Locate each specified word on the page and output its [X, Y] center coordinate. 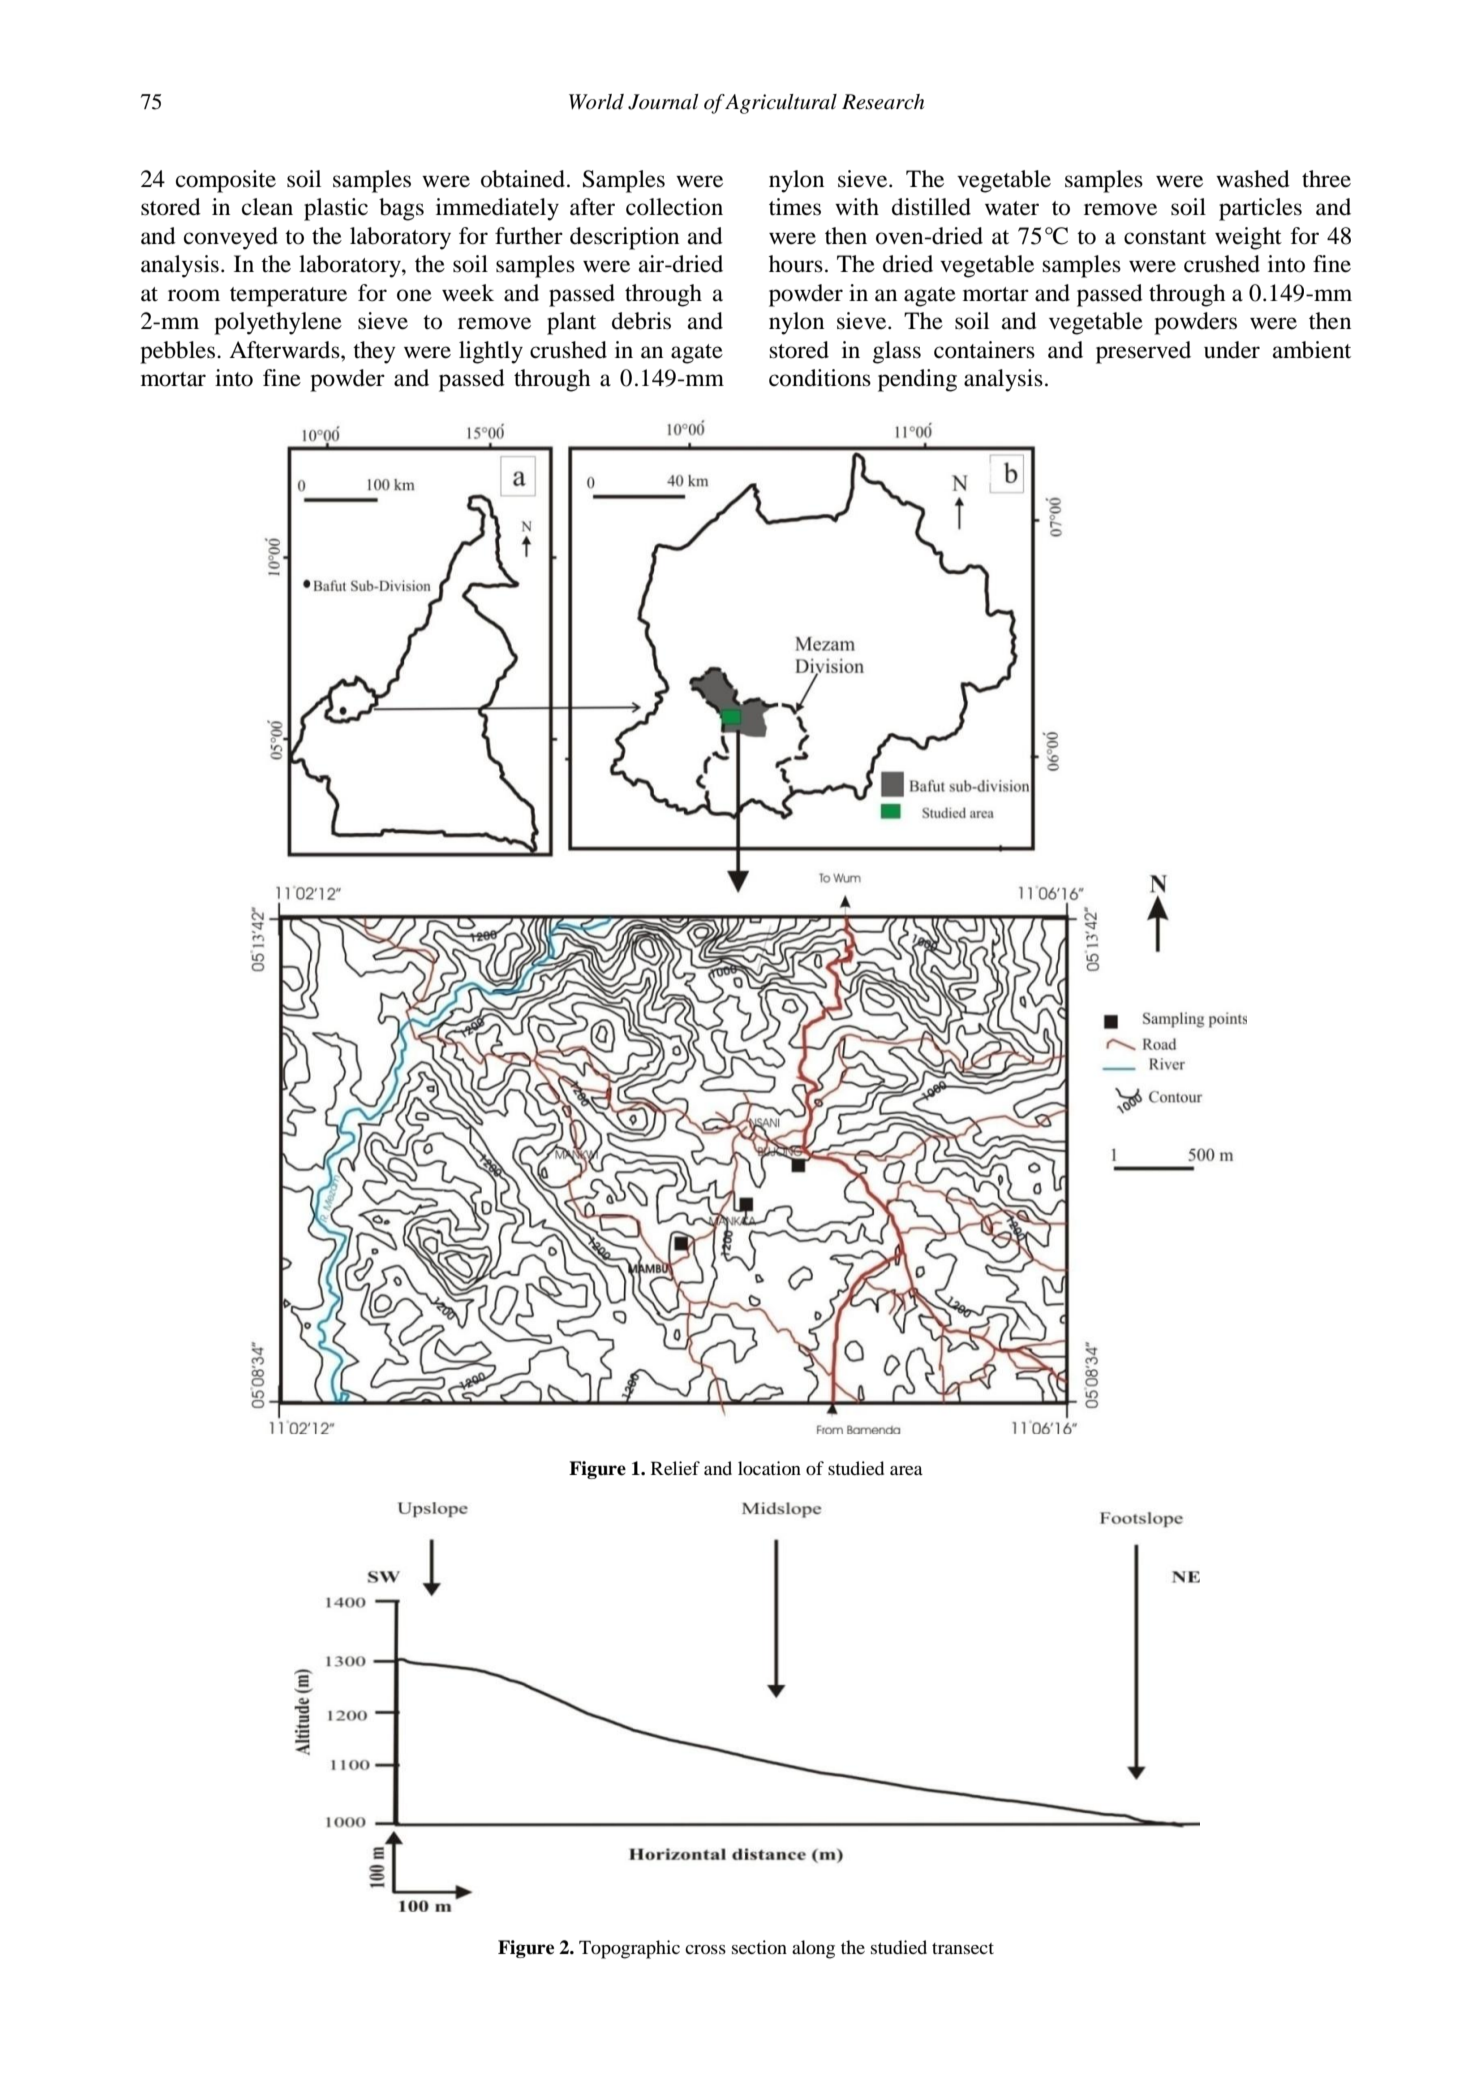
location [769, 1468]
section [759, 1947]
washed [1253, 179]
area [906, 1470]
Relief [675, 1468]
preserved [1143, 352]
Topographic [629, 1949]
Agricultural [780, 104]
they [374, 352]
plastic [336, 209]
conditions [820, 378]
